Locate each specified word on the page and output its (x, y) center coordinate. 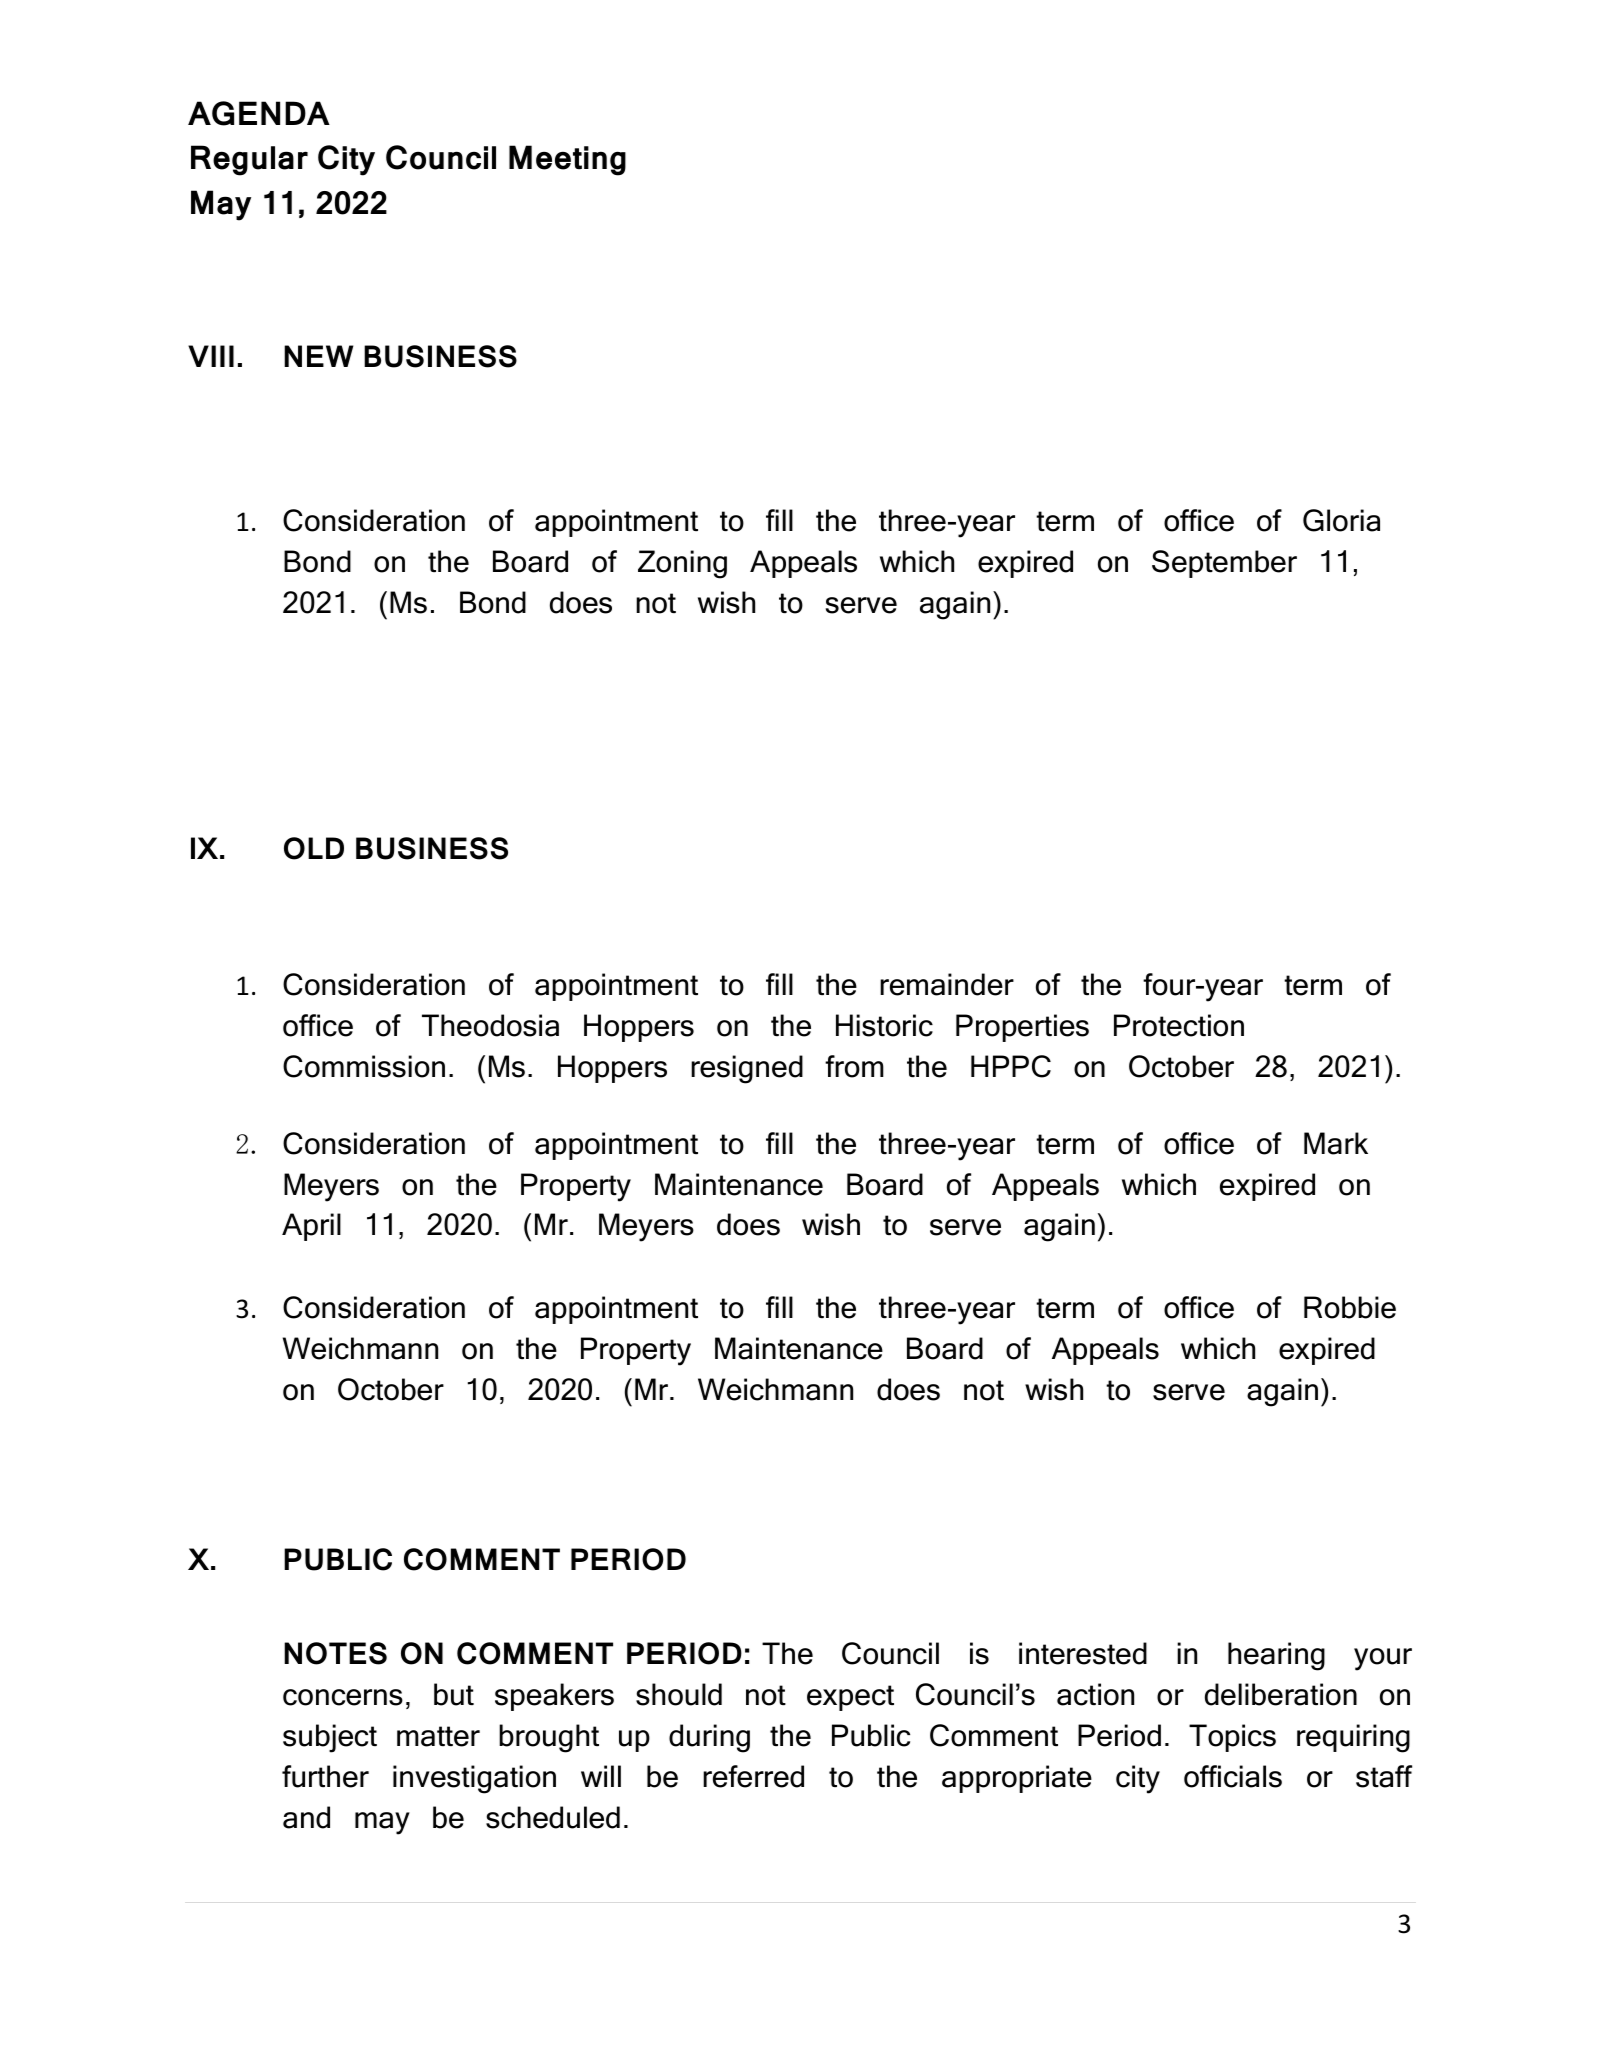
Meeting (567, 160)
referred (753, 1776)
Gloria (1341, 520)
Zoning (682, 564)
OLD (314, 848)
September (1224, 564)
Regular (249, 160)
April (311, 1227)
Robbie (1350, 1307)
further (325, 1776)
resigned (747, 1069)
